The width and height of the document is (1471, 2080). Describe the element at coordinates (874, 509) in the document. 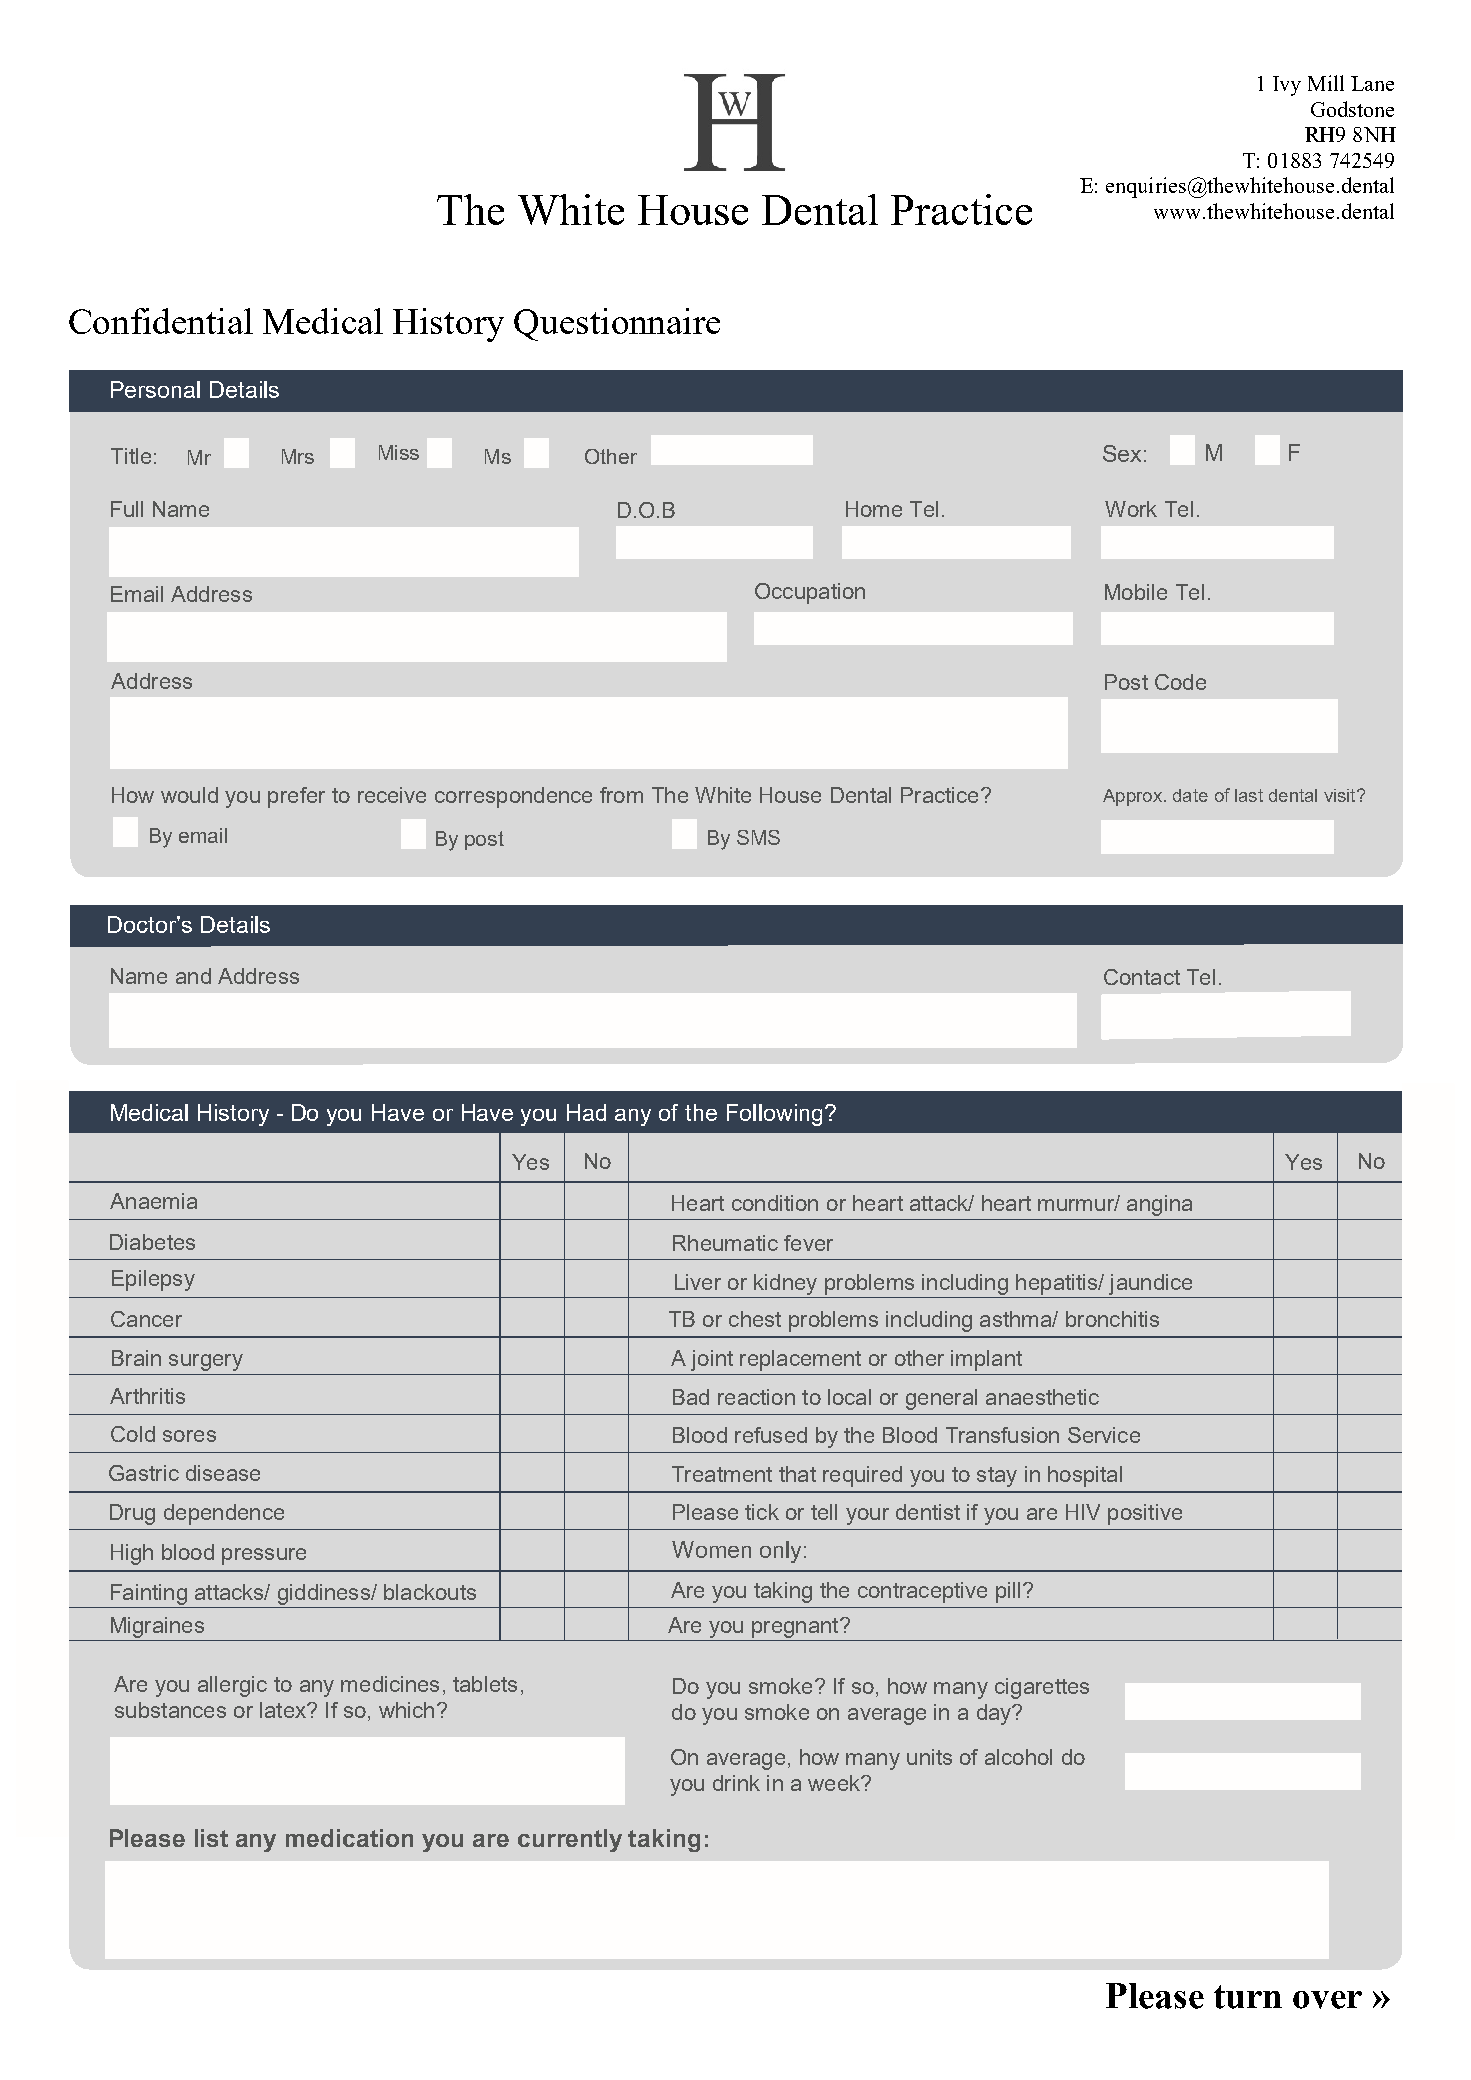

I see `Home` at that location.
